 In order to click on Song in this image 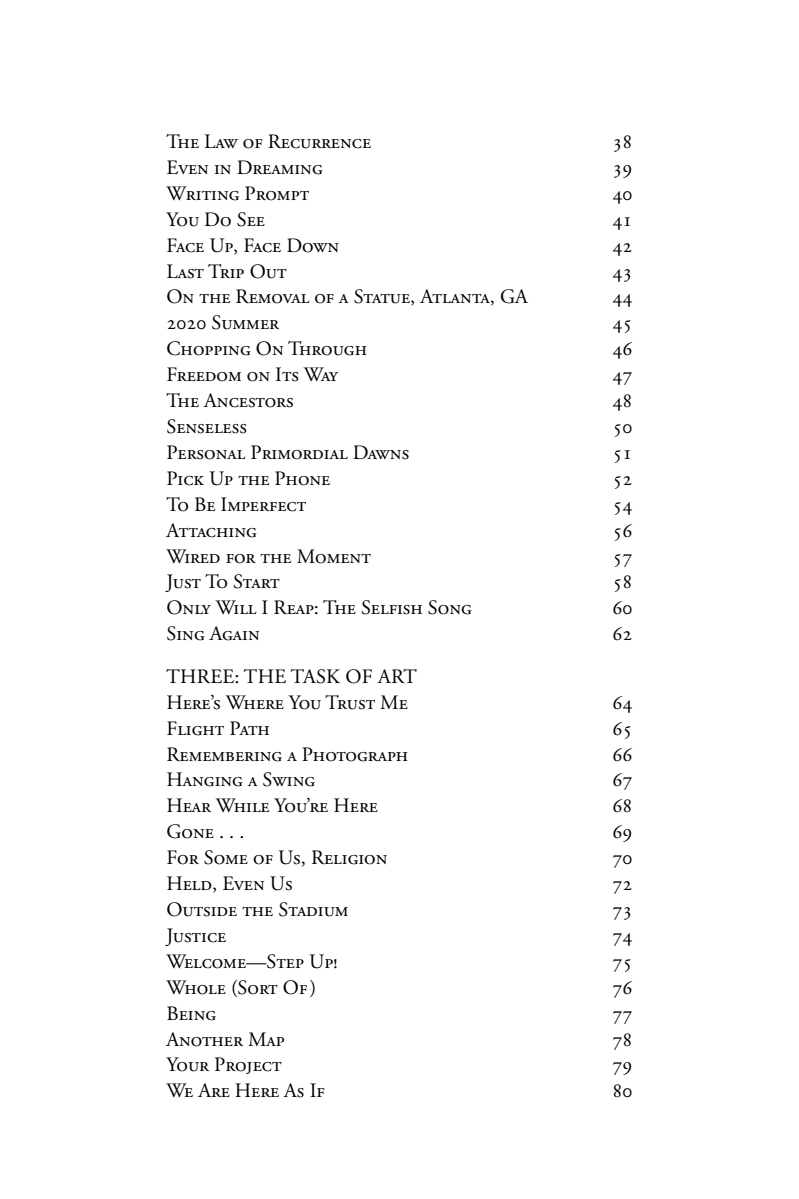, I will do `click(450, 607)`.
